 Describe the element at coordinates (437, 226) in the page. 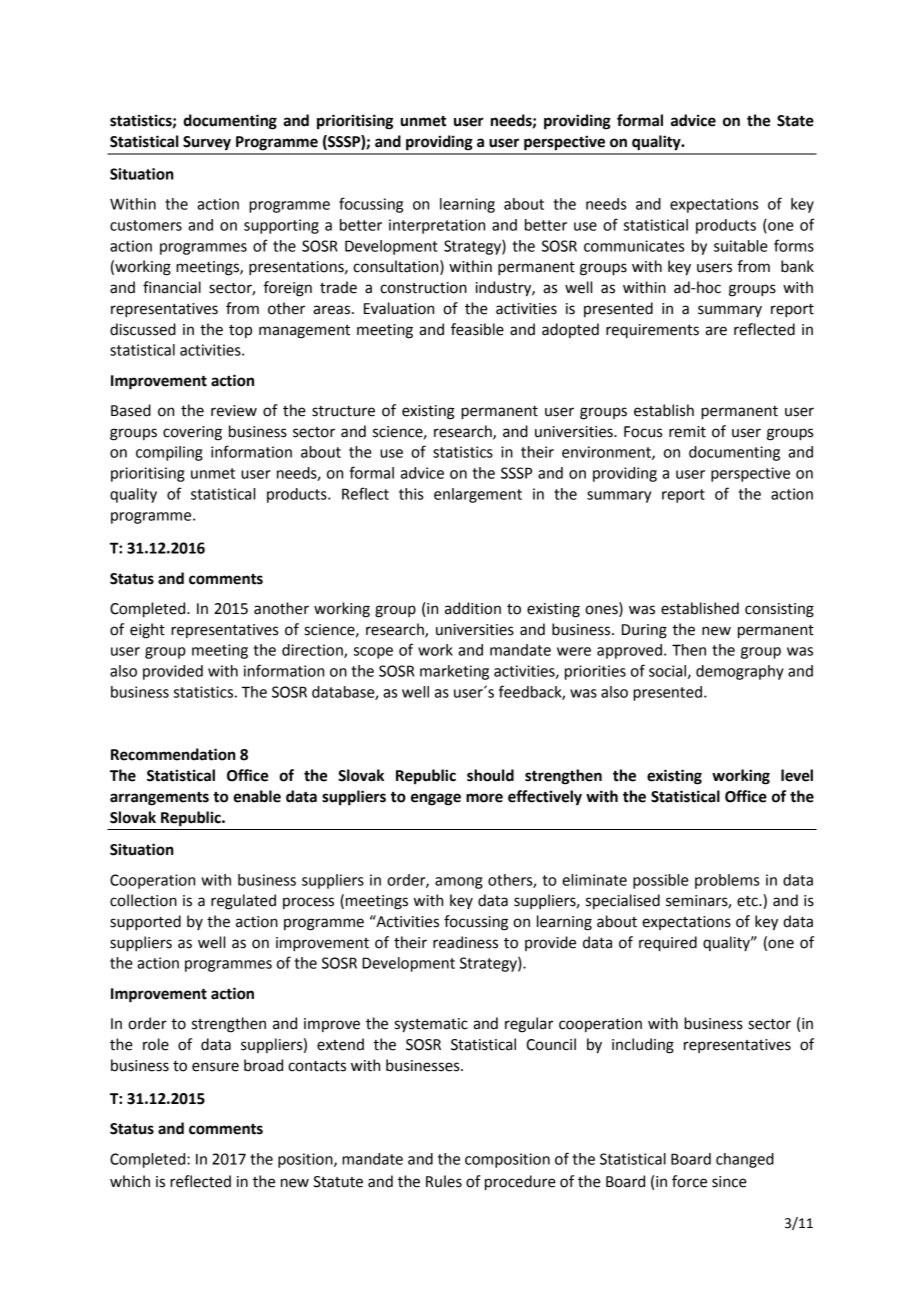

I see `interpretation` at that location.
